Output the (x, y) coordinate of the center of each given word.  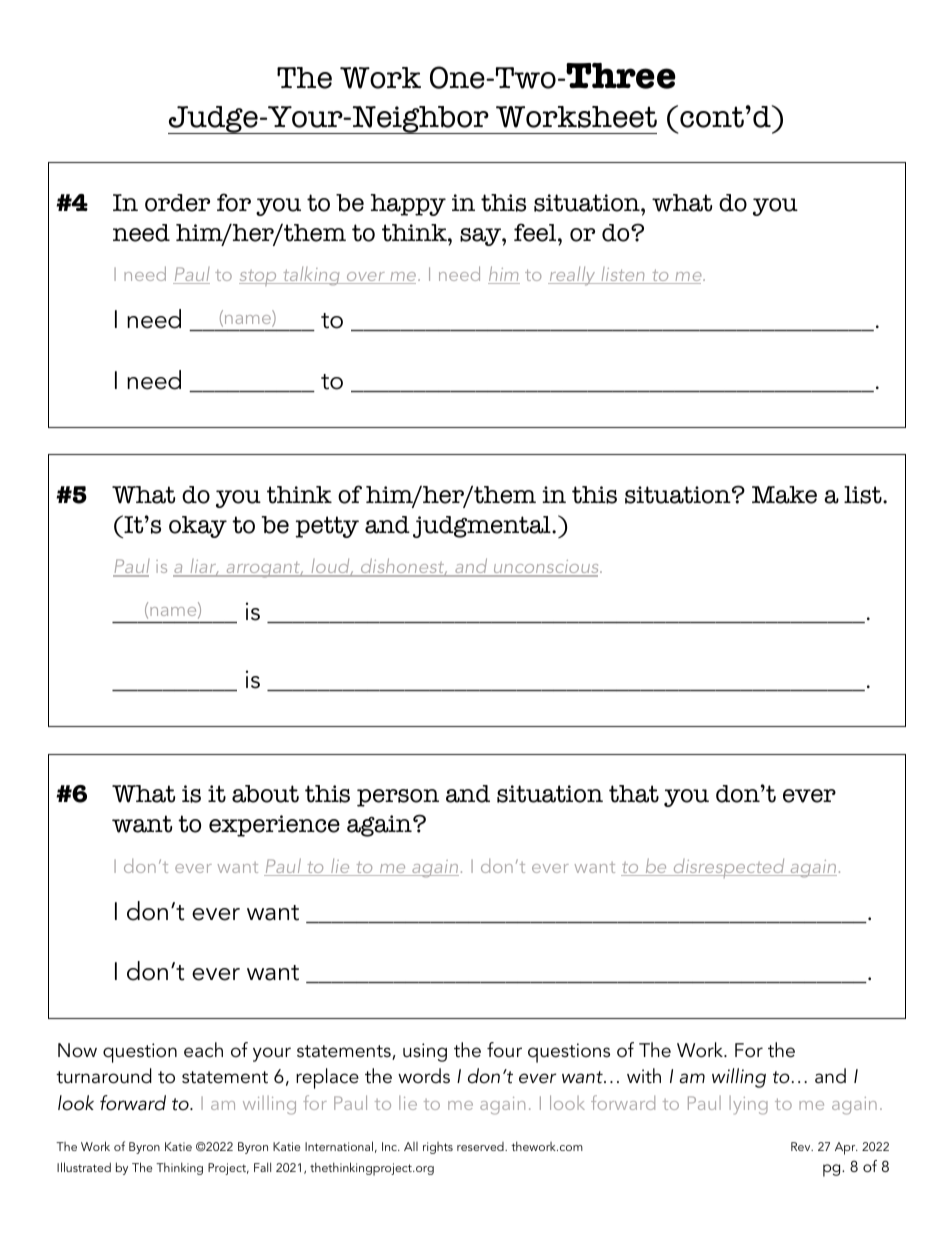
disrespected (729, 868)
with (644, 1076)
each (203, 1050)
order (177, 203)
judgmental (483, 527)
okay (198, 527)
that (634, 794)
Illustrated (84, 1167)
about (265, 794)
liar (203, 568)
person (398, 798)
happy (408, 205)
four (504, 1050)
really (573, 276)
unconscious (546, 568)
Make (784, 495)
